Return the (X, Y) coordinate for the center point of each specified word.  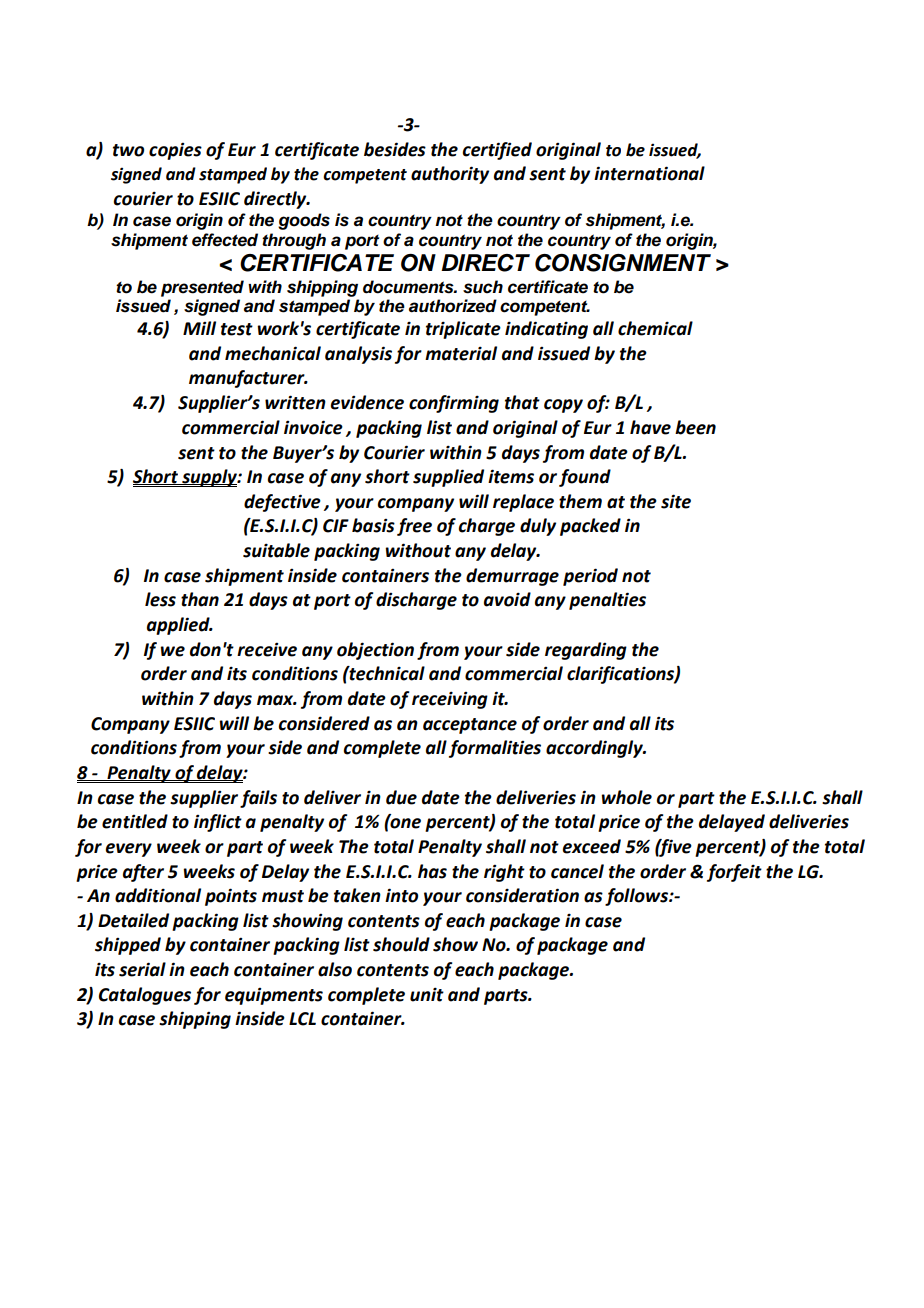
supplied (448, 478)
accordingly (595, 749)
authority (450, 175)
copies (175, 151)
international (649, 173)
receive (267, 650)
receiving (450, 700)
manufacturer (248, 379)
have (650, 427)
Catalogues (145, 996)
